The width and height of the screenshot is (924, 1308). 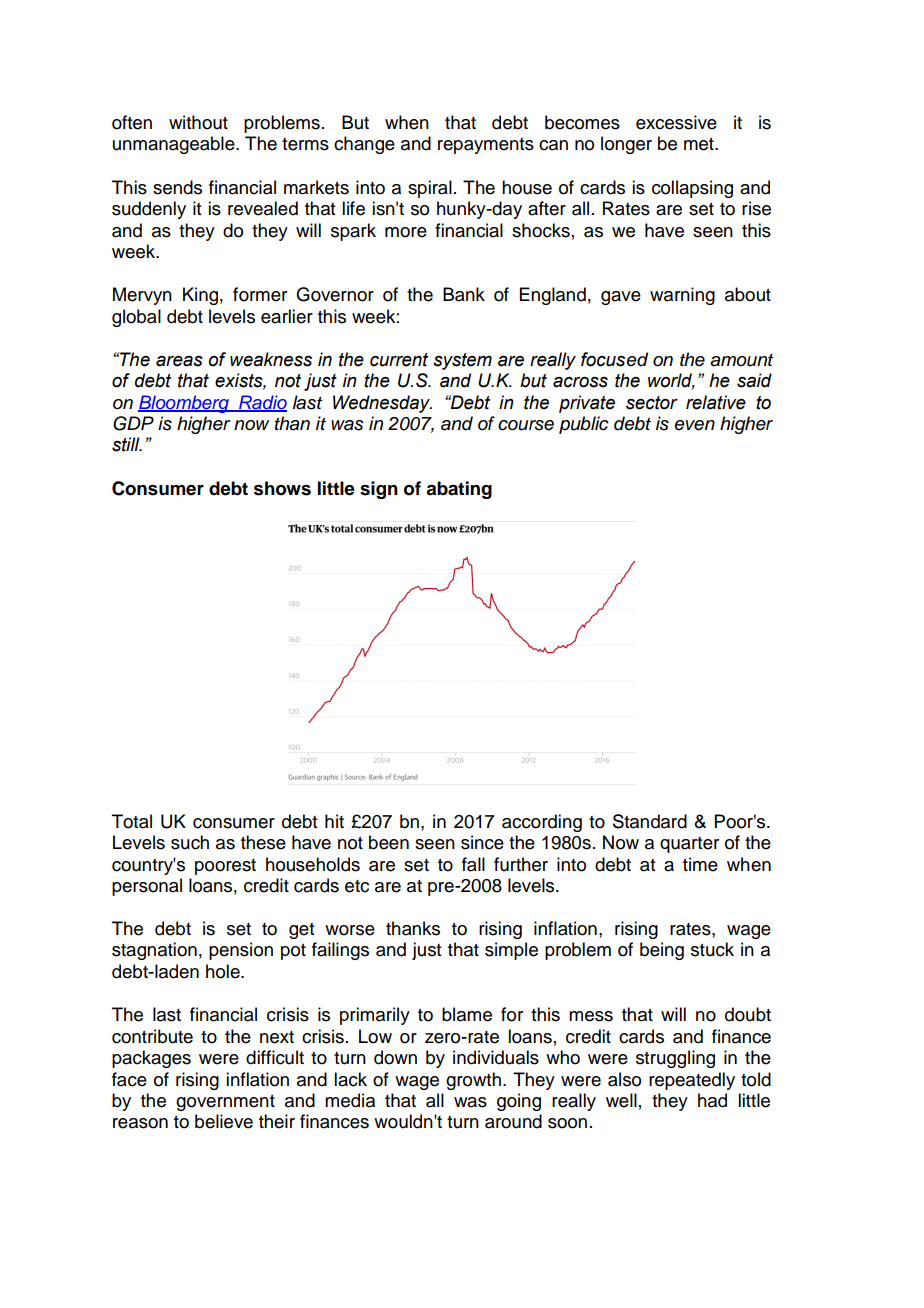 I want to click on even, so click(x=695, y=425).
